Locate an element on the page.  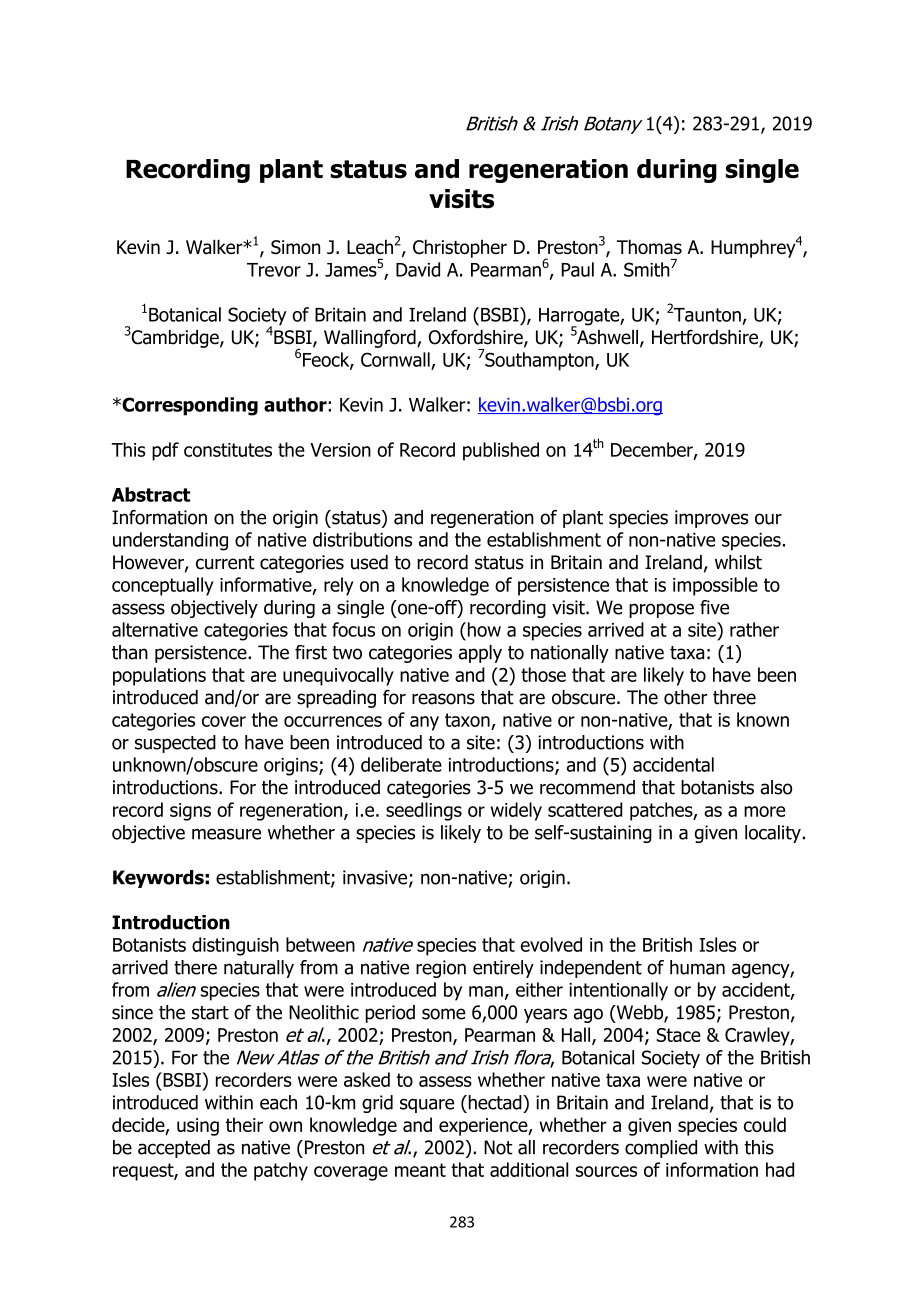
Not is located at coordinates (498, 1147).
